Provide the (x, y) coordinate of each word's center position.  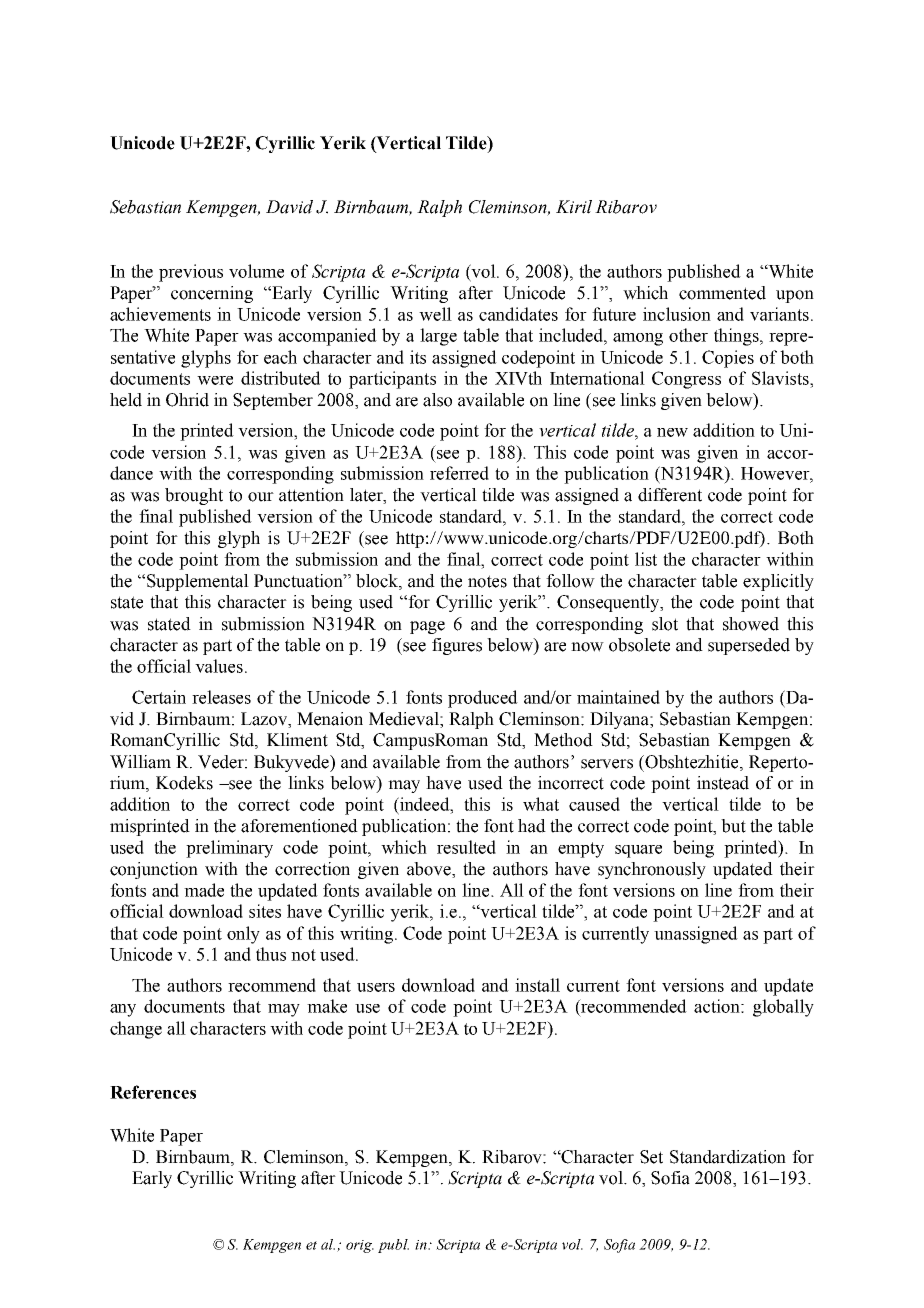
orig (360, 1246)
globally (783, 1008)
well (435, 314)
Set (651, 1157)
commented (722, 293)
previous (191, 273)
